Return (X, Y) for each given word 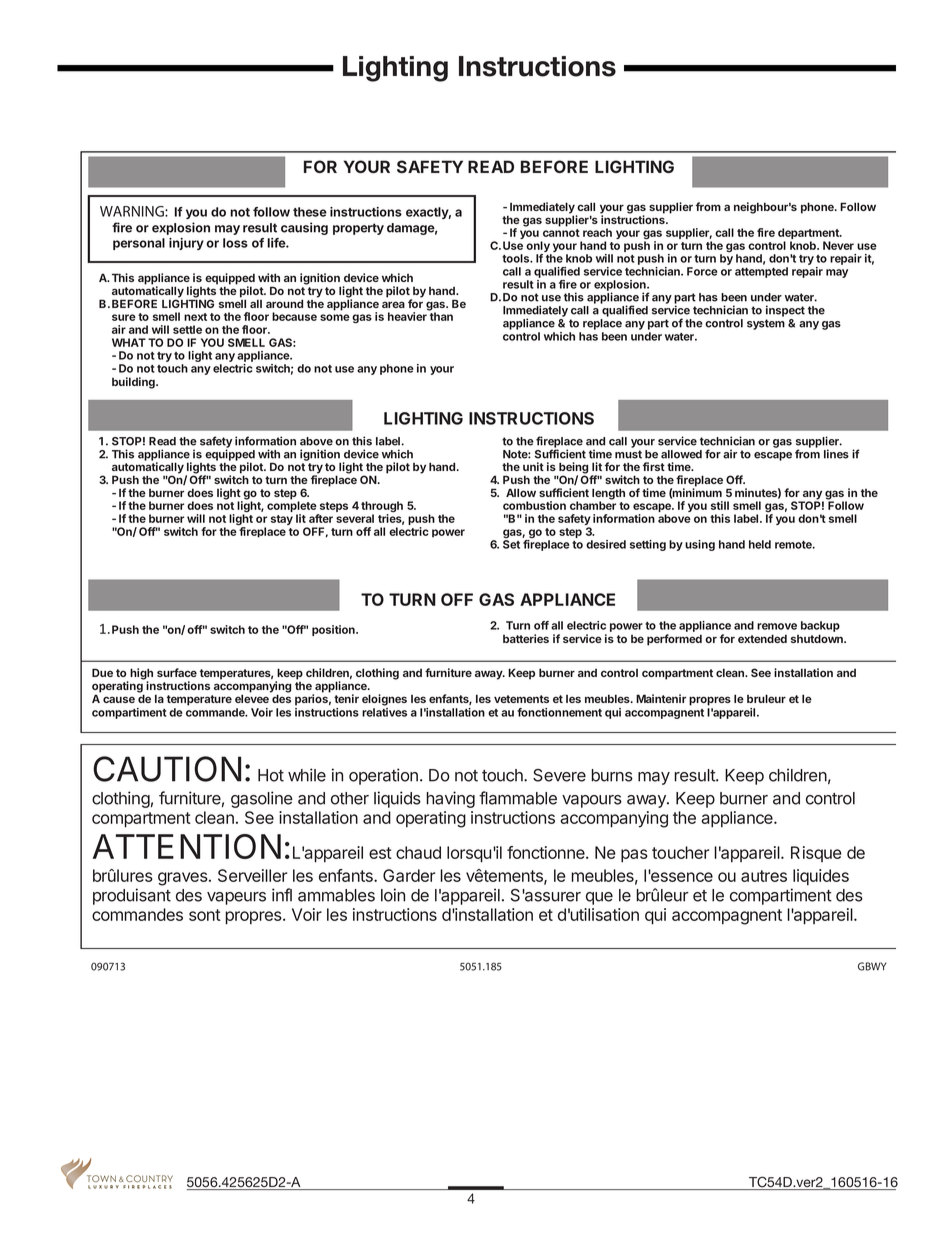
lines (836, 454)
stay (282, 520)
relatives (384, 712)
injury (186, 244)
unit (533, 466)
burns (612, 775)
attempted (761, 272)
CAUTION (167, 769)
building (134, 383)
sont (205, 915)
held (760, 544)
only (539, 248)
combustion (534, 505)
